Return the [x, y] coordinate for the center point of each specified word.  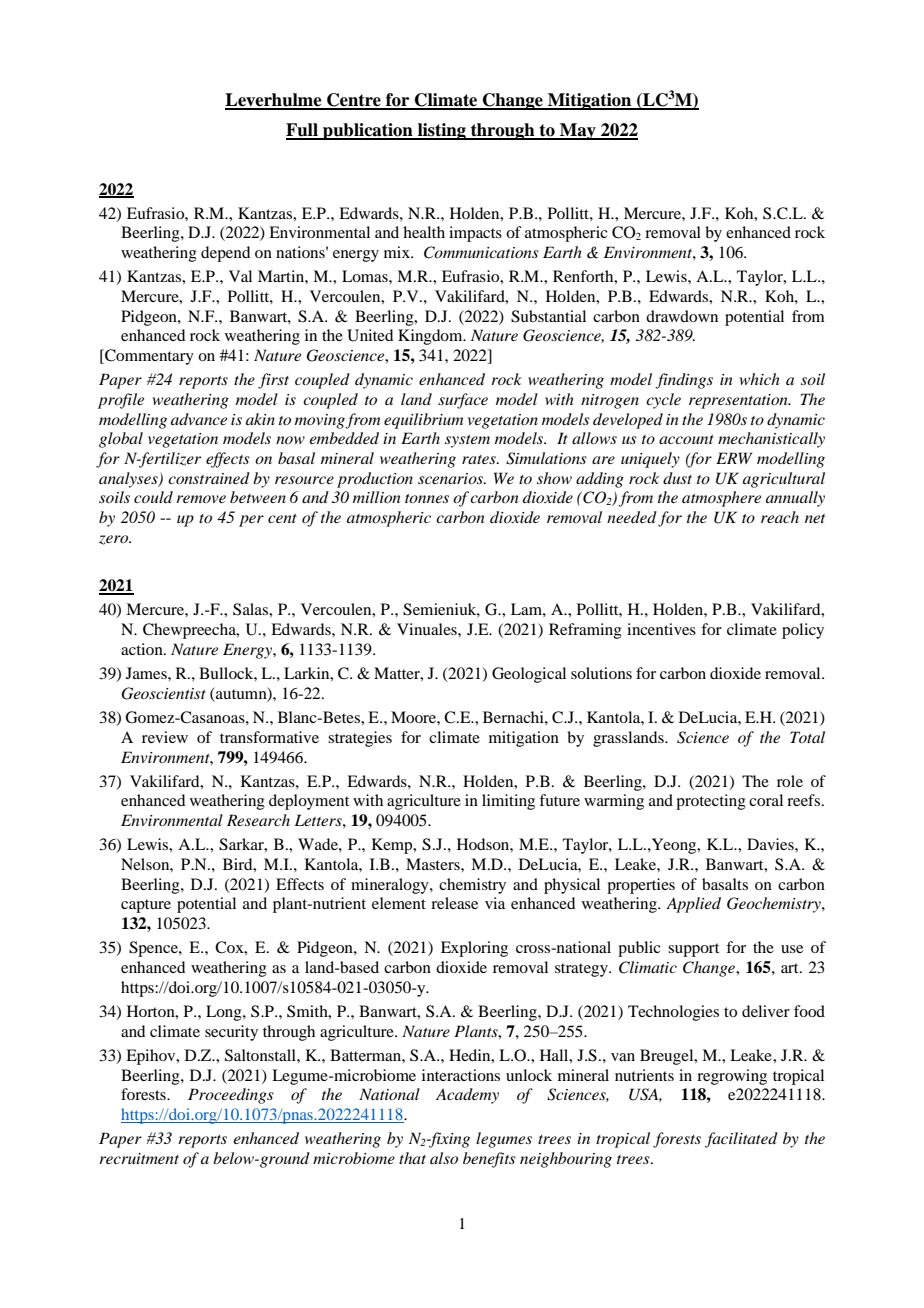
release [454, 903]
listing [442, 131]
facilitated [741, 1140]
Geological [529, 675]
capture [146, 906]
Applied [693, 905]
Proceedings [231, 1096]
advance [199, 419]
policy [803, 631]
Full [303, 131]
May [578, 131]
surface [463, 401]
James [147, 673]
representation [739, 401]
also [444, 1158]
